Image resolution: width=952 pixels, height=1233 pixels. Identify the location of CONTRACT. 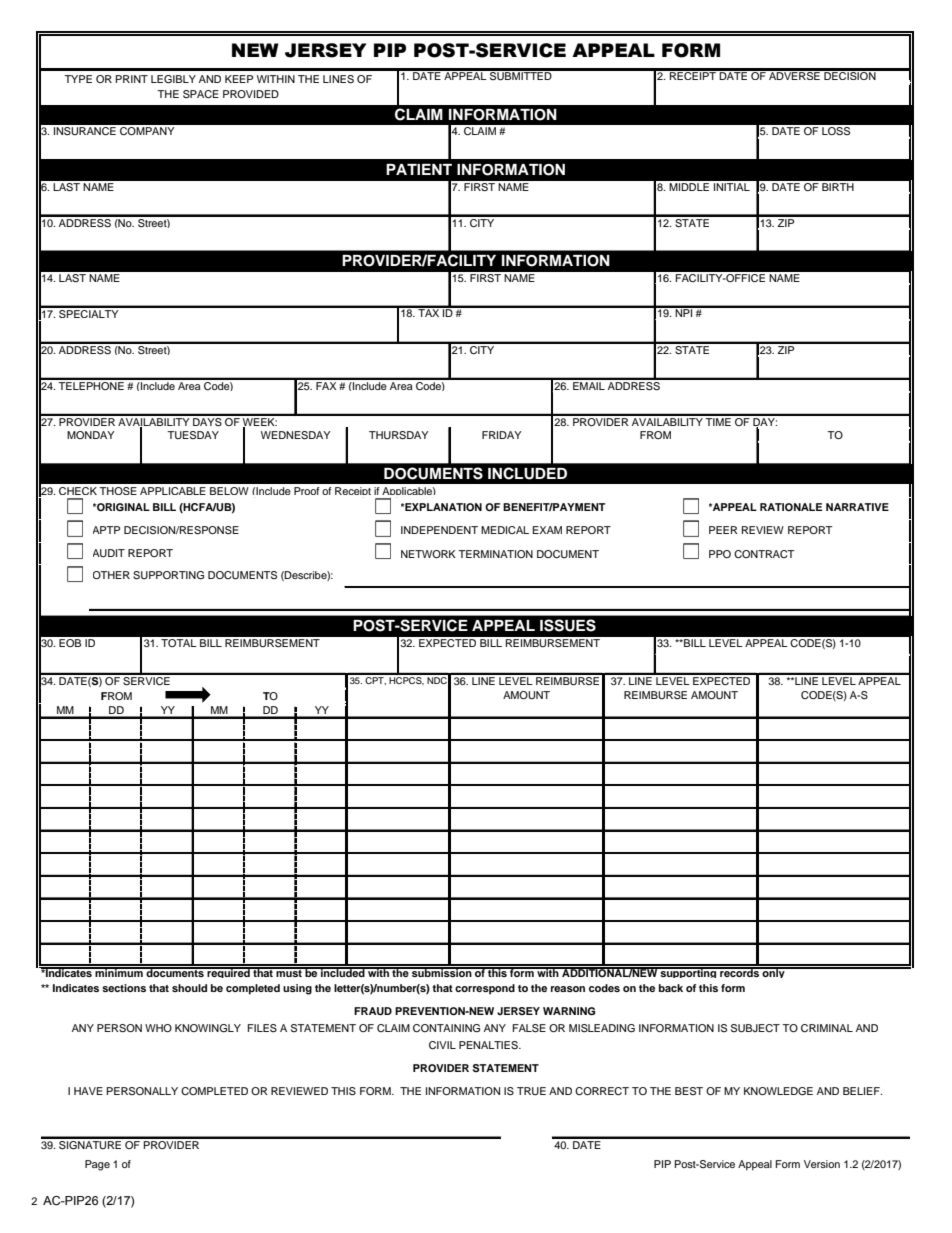
(764, 554).
